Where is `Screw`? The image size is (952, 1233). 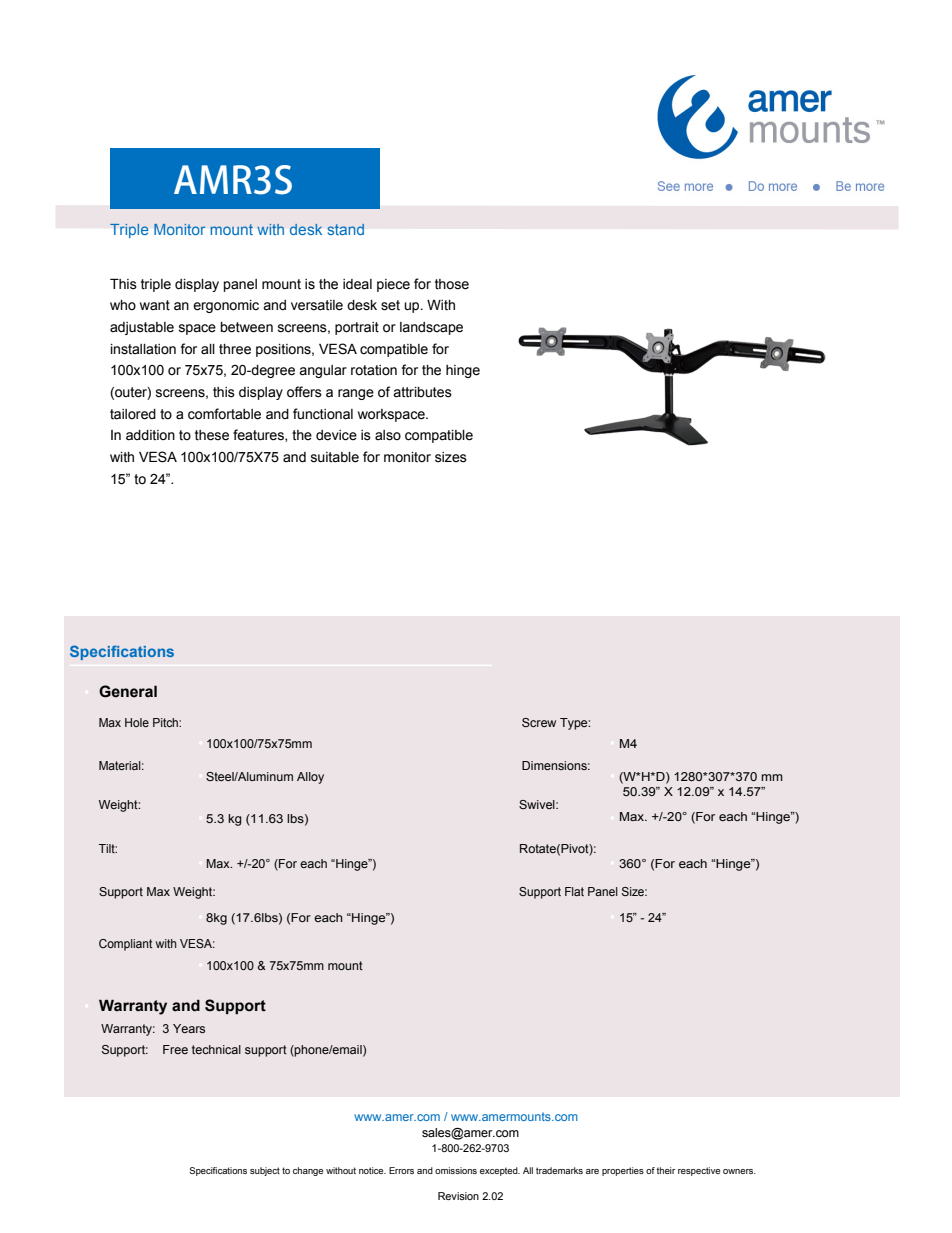 Screw is located at coordinates (539, 722).
